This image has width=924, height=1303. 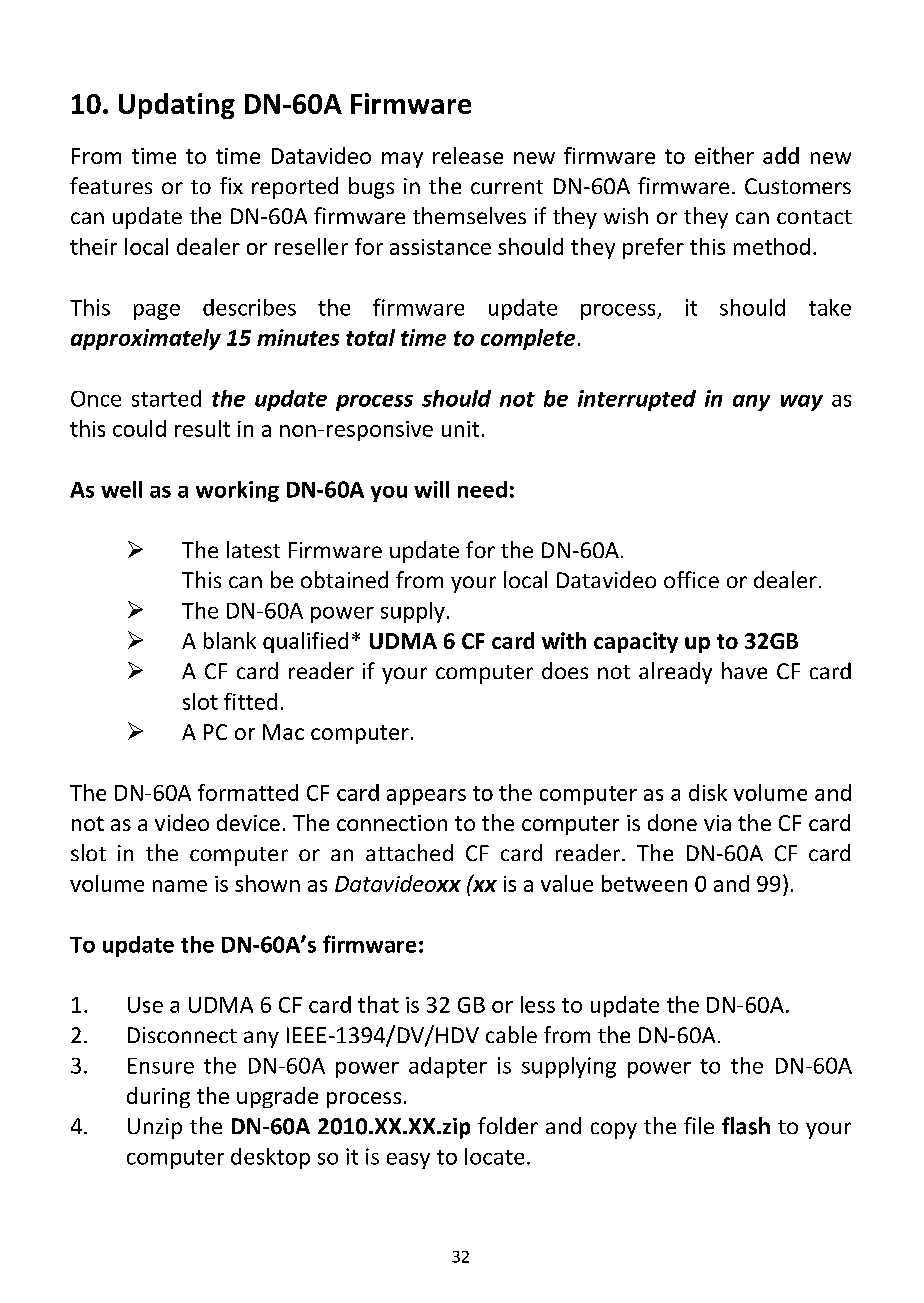 What do you see at coordinates (468, 155) in the image?
I see `release` at bounding box center [468, 155].
